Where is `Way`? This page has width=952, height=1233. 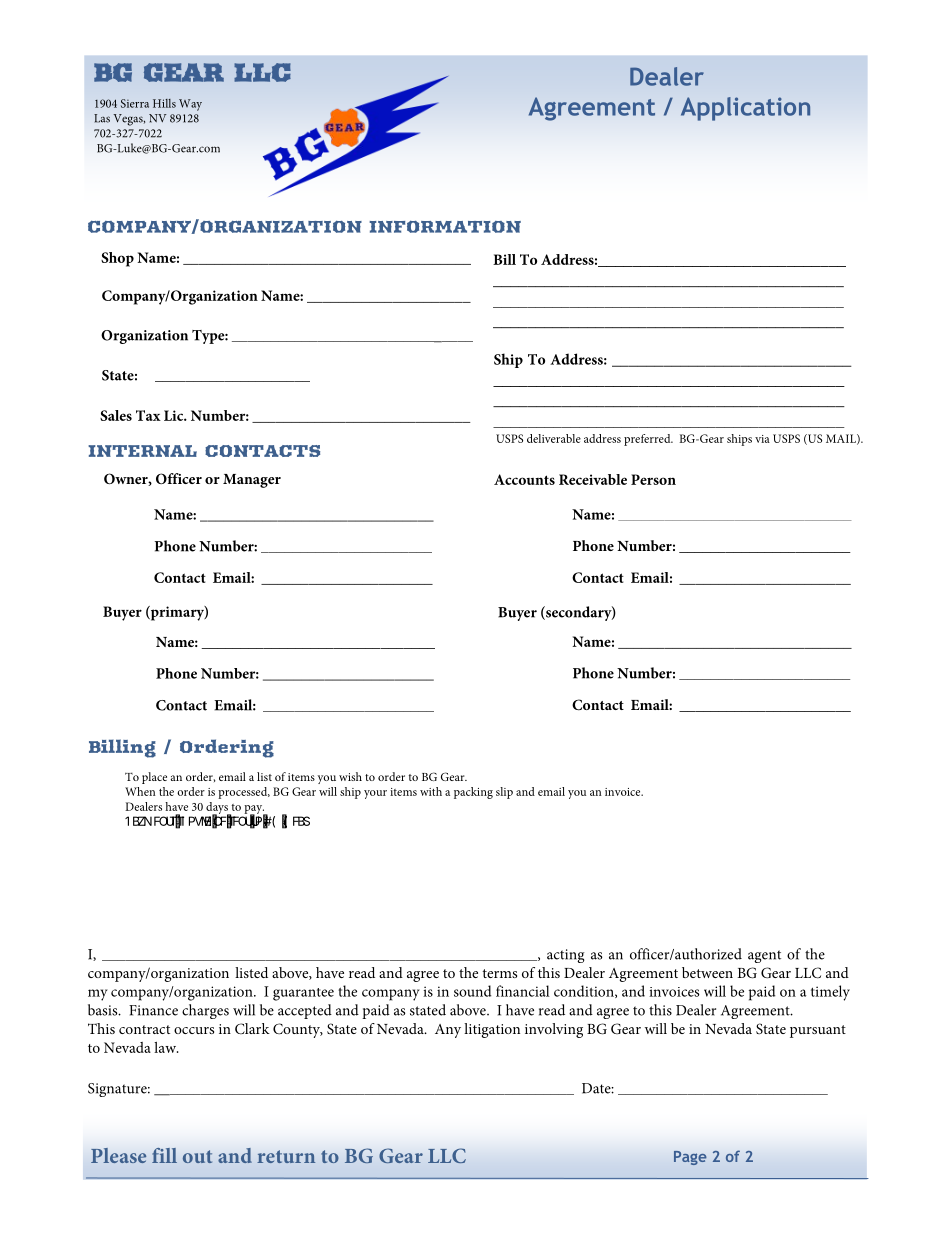 Way is located at coordinates (190, 105).
